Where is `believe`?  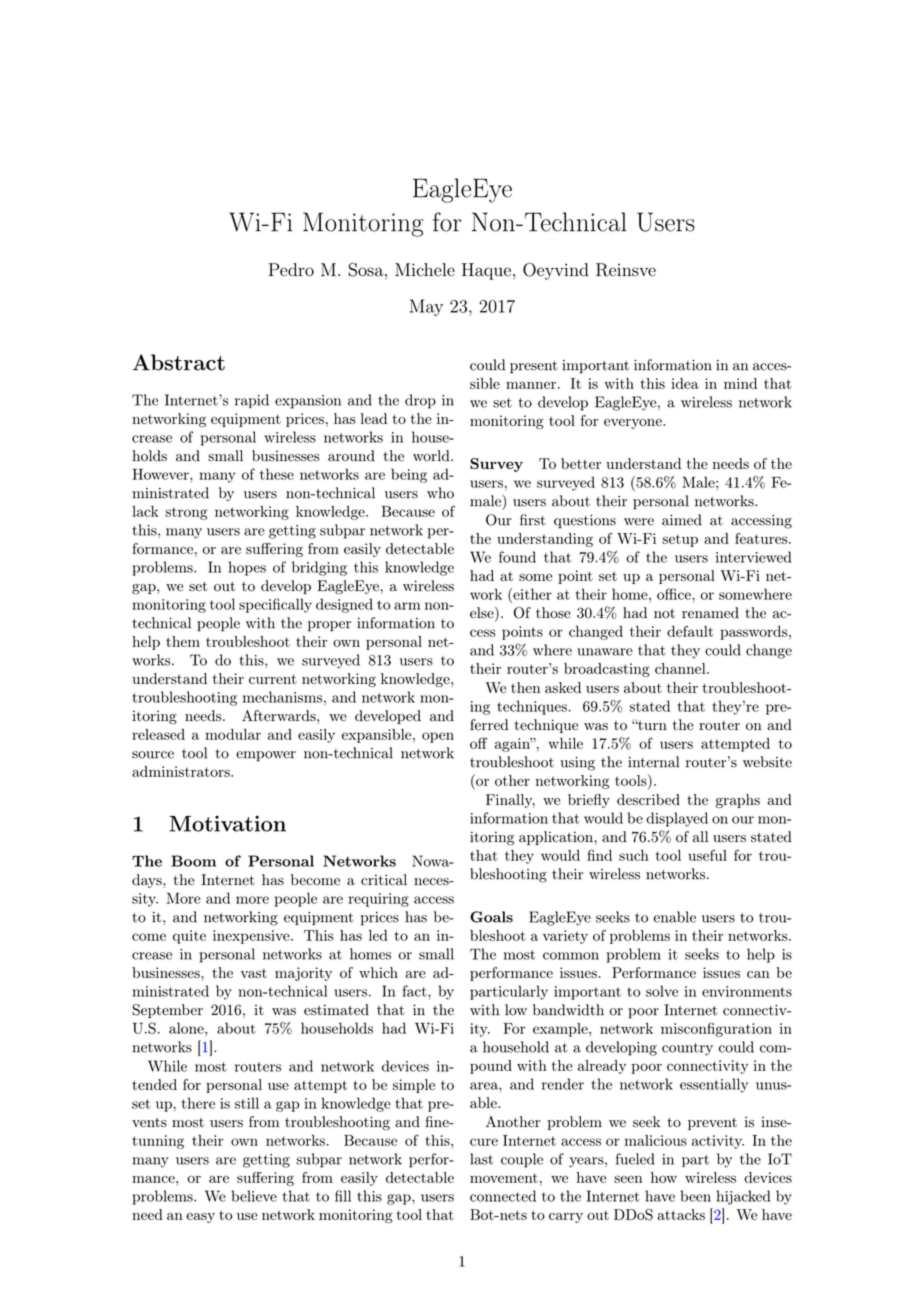 believe is located at coordinates (254, 1196).
